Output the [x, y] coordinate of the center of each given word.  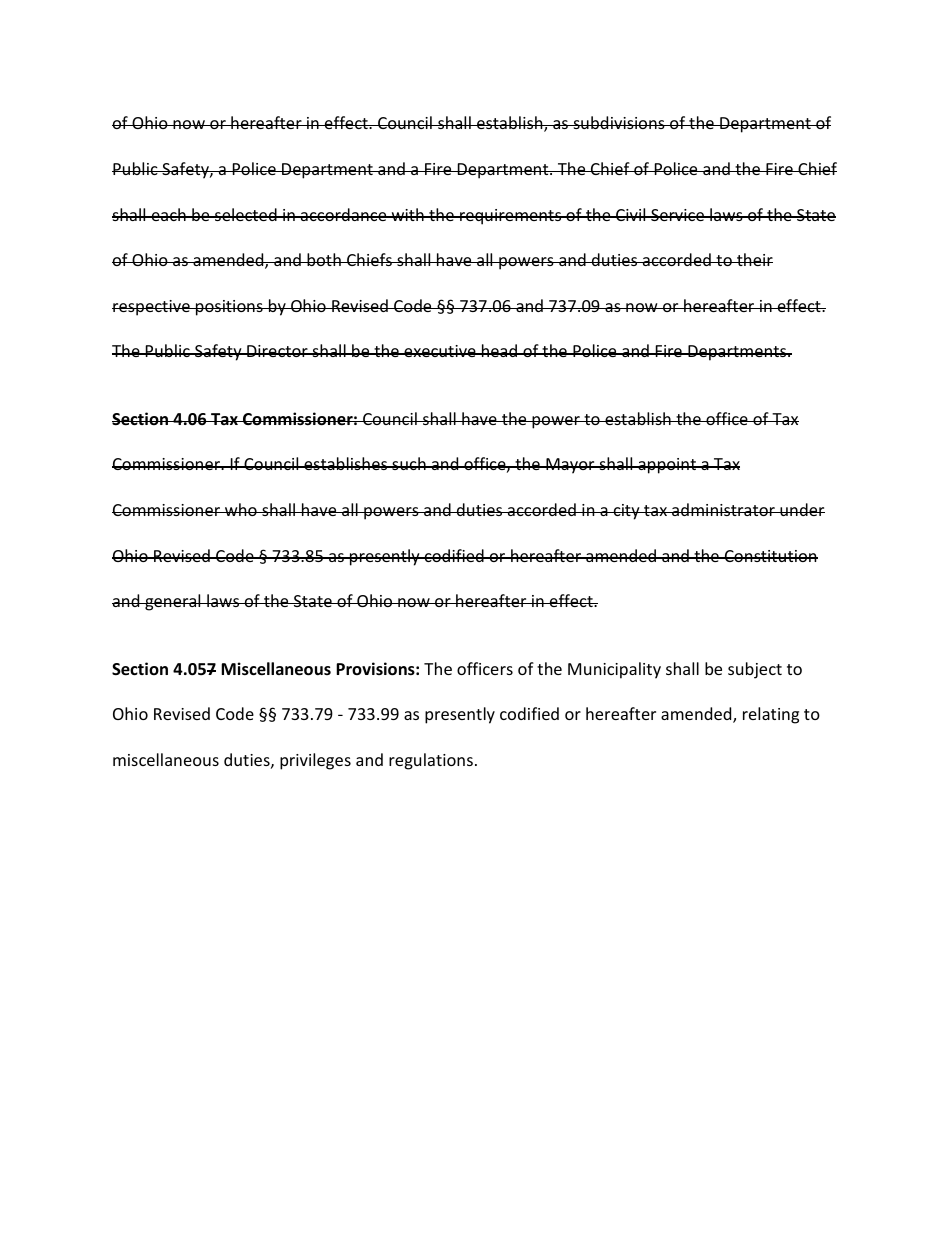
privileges [315, 761]
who [241, 509]
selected [246, 214]
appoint [667, 466]
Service [677, 215]
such [409, 463]
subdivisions [619, 122]
